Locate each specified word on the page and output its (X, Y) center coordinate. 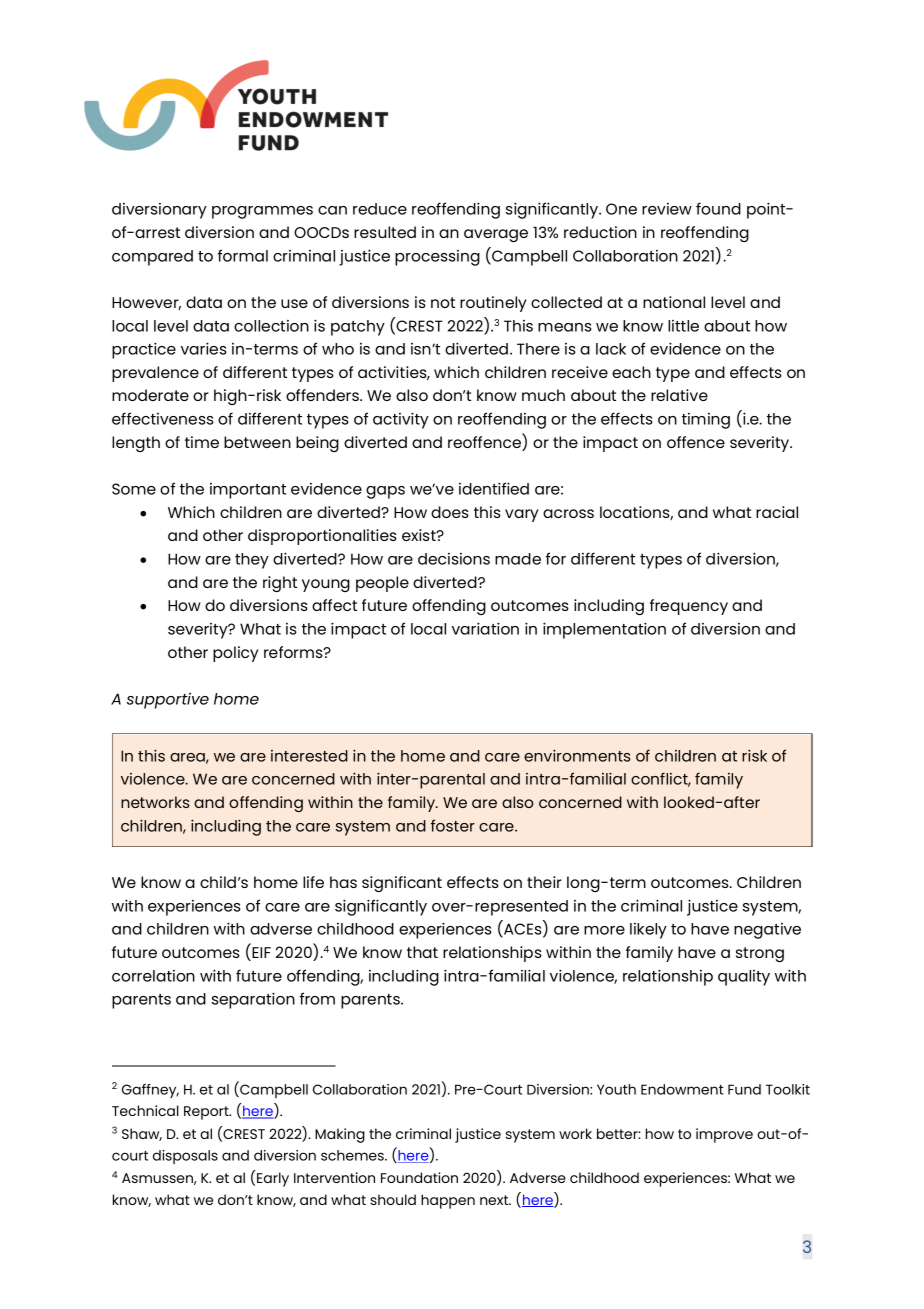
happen (448, 1201)
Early (273, 1179)
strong (760, 954)
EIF (261, 952)
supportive (168, 701)
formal (243, 255)
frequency (689, 607)
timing (706, 421)
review (667, 209)
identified (494, 488)
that (422, 952)
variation (485, 628)
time (202, 442)
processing (437, 258)
